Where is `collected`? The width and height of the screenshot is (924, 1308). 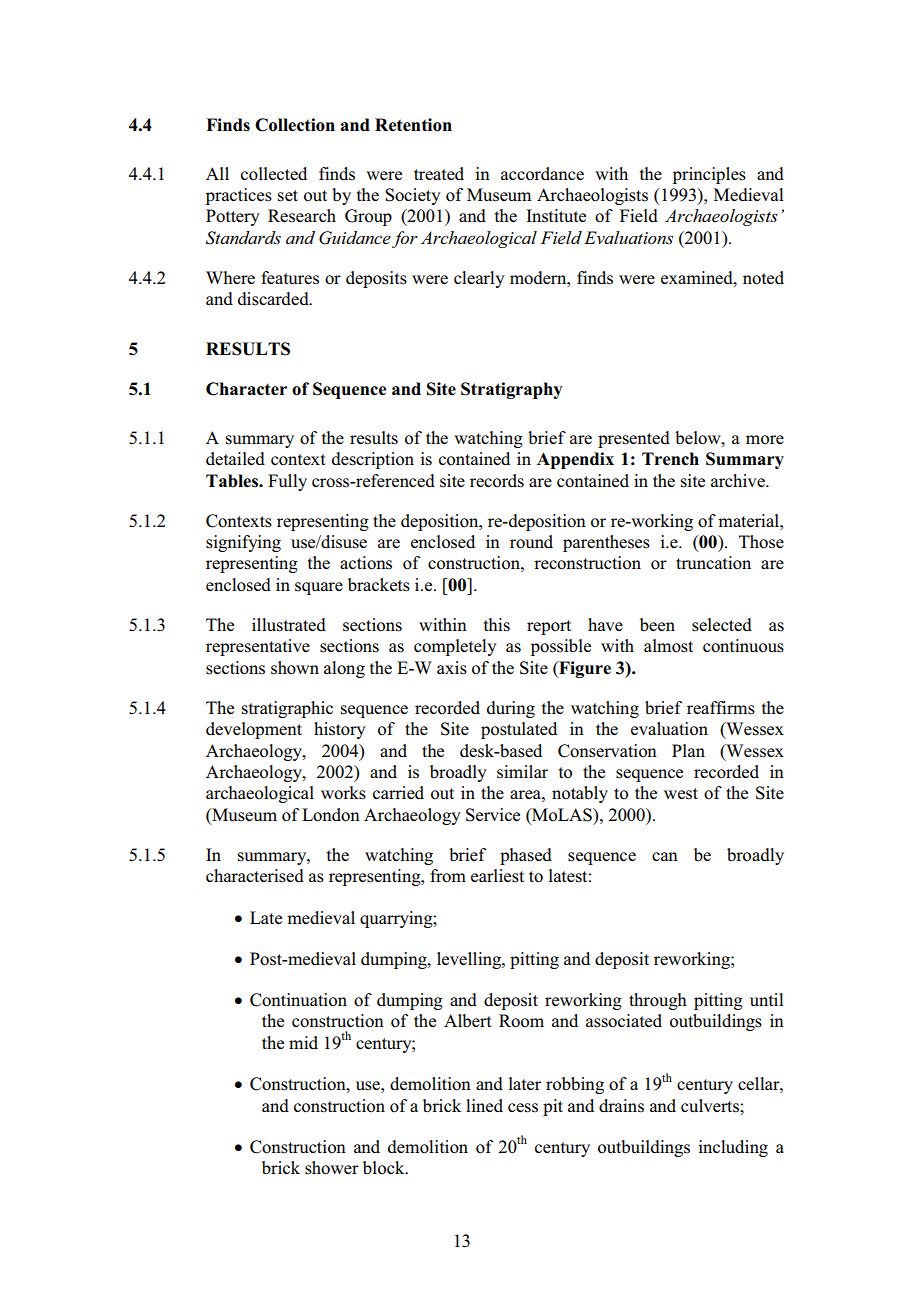
collected is located at coordinates (274, 174).
